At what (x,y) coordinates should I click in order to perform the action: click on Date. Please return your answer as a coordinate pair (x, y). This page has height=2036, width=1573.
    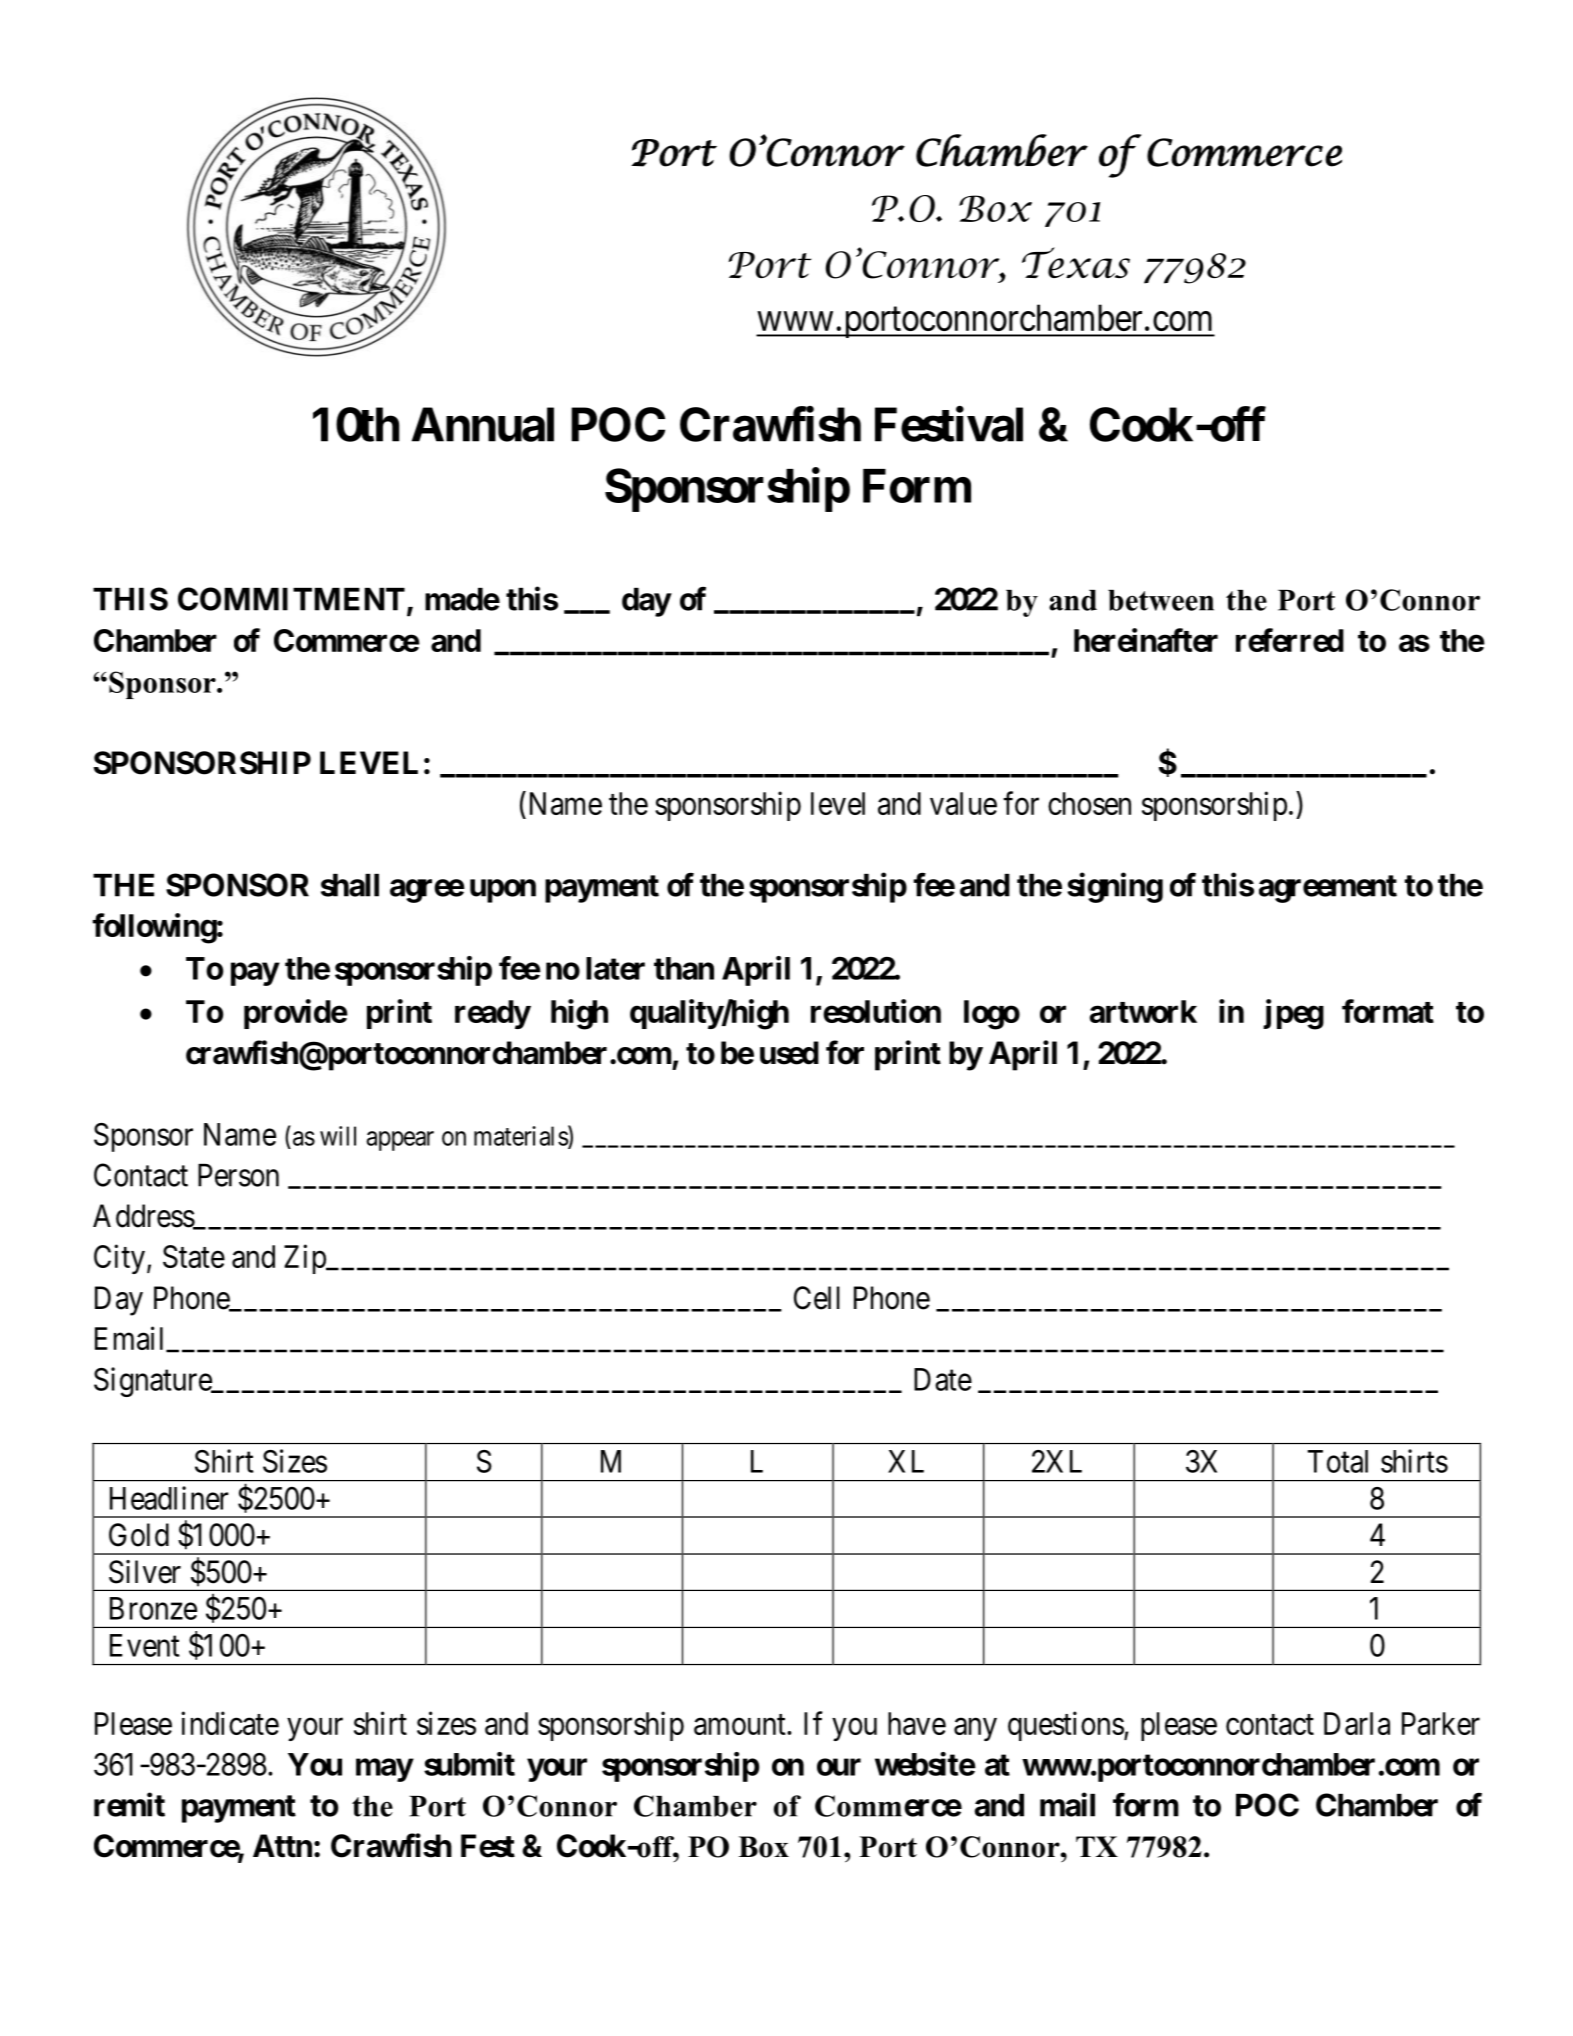
    Looking at the image, I should click on (943, 1379).
